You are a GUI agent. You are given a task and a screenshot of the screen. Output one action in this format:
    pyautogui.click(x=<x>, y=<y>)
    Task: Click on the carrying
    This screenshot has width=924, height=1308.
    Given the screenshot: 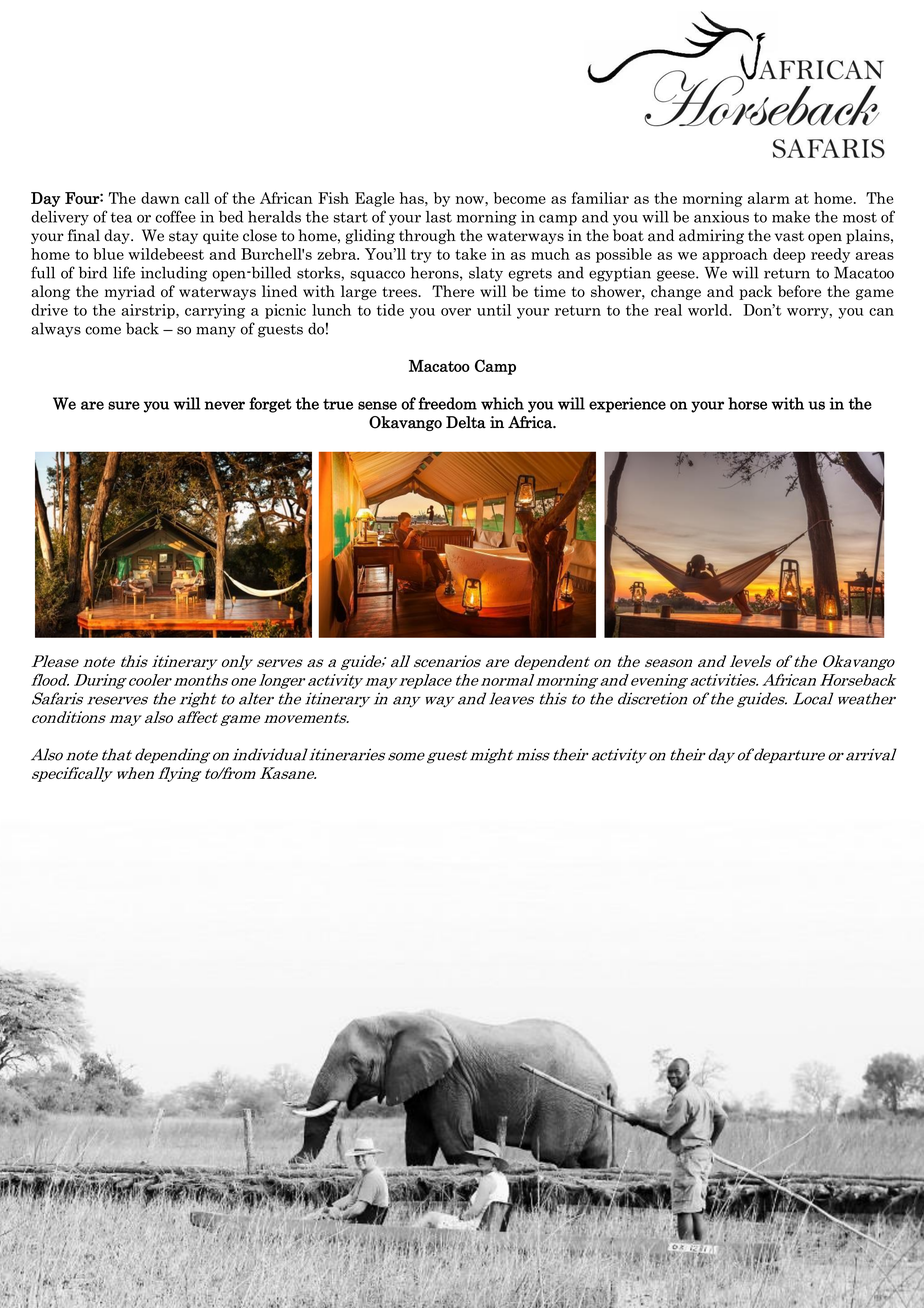 What is the action you would take?
    pyautogui.click(x=215, y=311)
